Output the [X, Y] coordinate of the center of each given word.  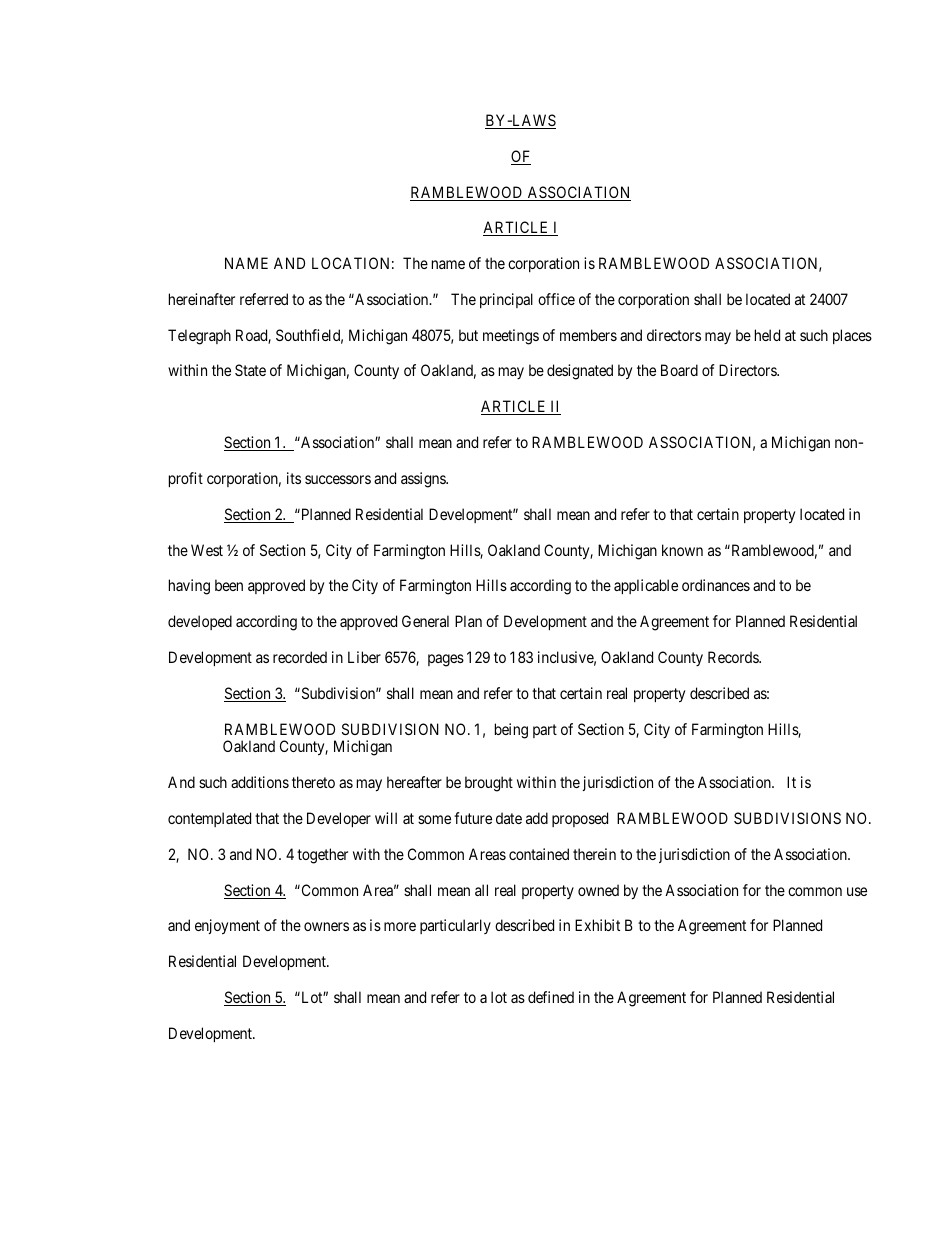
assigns [424, 480]
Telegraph [199, 337]
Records [734, 657]
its [294, 478]
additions [260, 782]
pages [446, 660]
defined [551, 997]
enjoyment [227, 927]
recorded [300, 657]
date [509, 818]
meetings [511, 337]
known [682, 550]
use [857, 891]
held [767, 335]
